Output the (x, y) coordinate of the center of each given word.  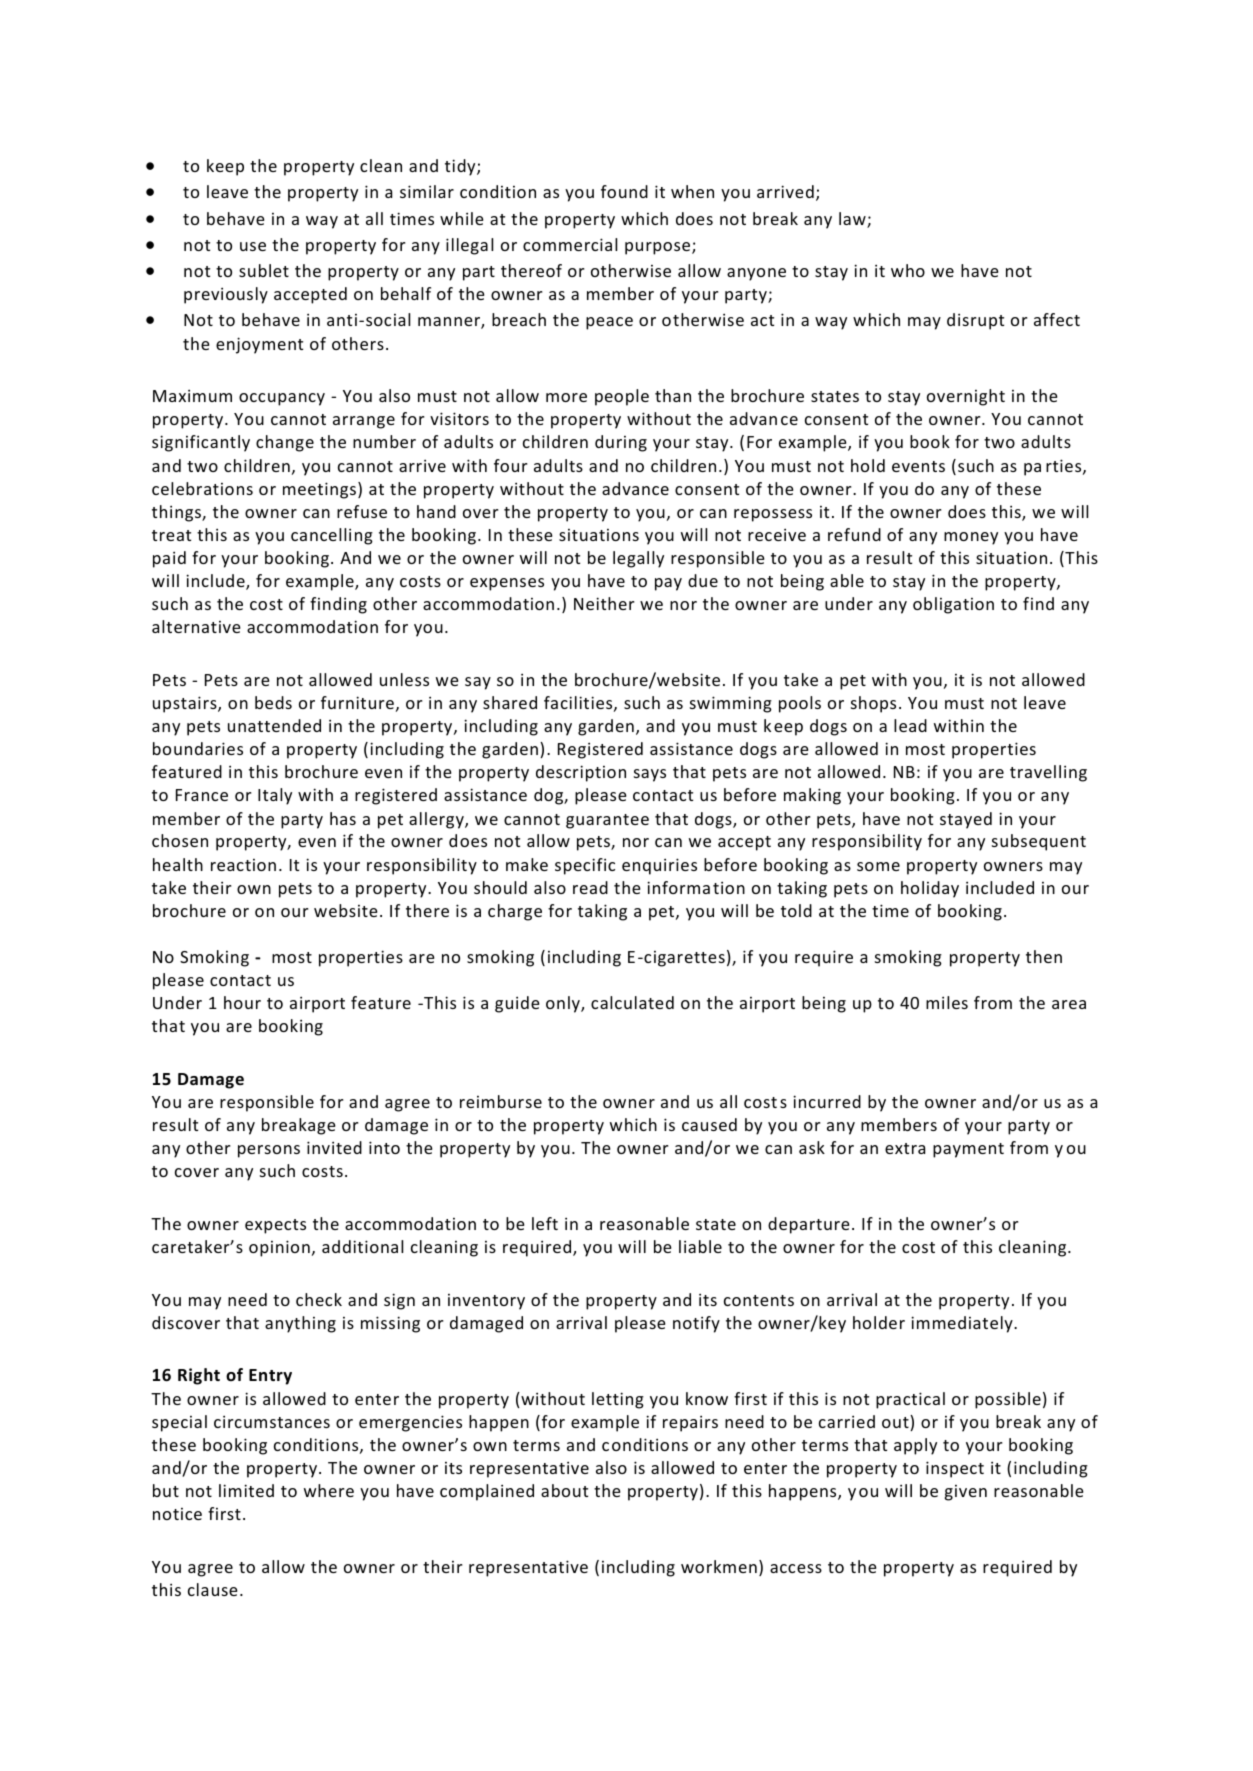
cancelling (332, 536)
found (624, 191)
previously (226, 295)
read (590, 887)
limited (246, 1490)
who (908, 270)
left (545, 1223)
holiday (930, 889)
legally (638, 559)
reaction (243, 865)
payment (968, 1150)
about (564, 1490)
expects (275, 1226)
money (971, 538)
